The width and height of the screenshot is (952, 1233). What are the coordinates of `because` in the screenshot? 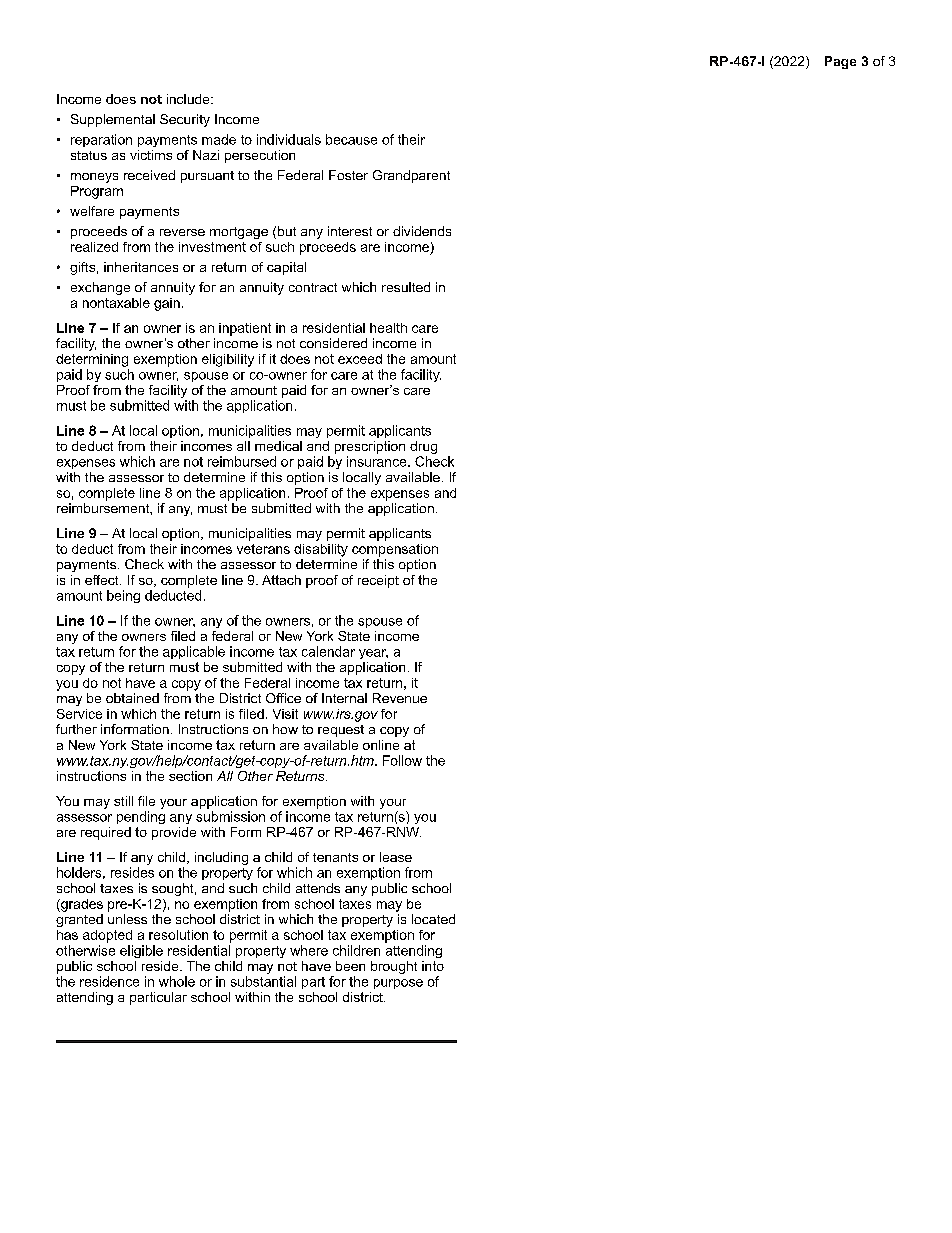 It's located at (351, 139).
